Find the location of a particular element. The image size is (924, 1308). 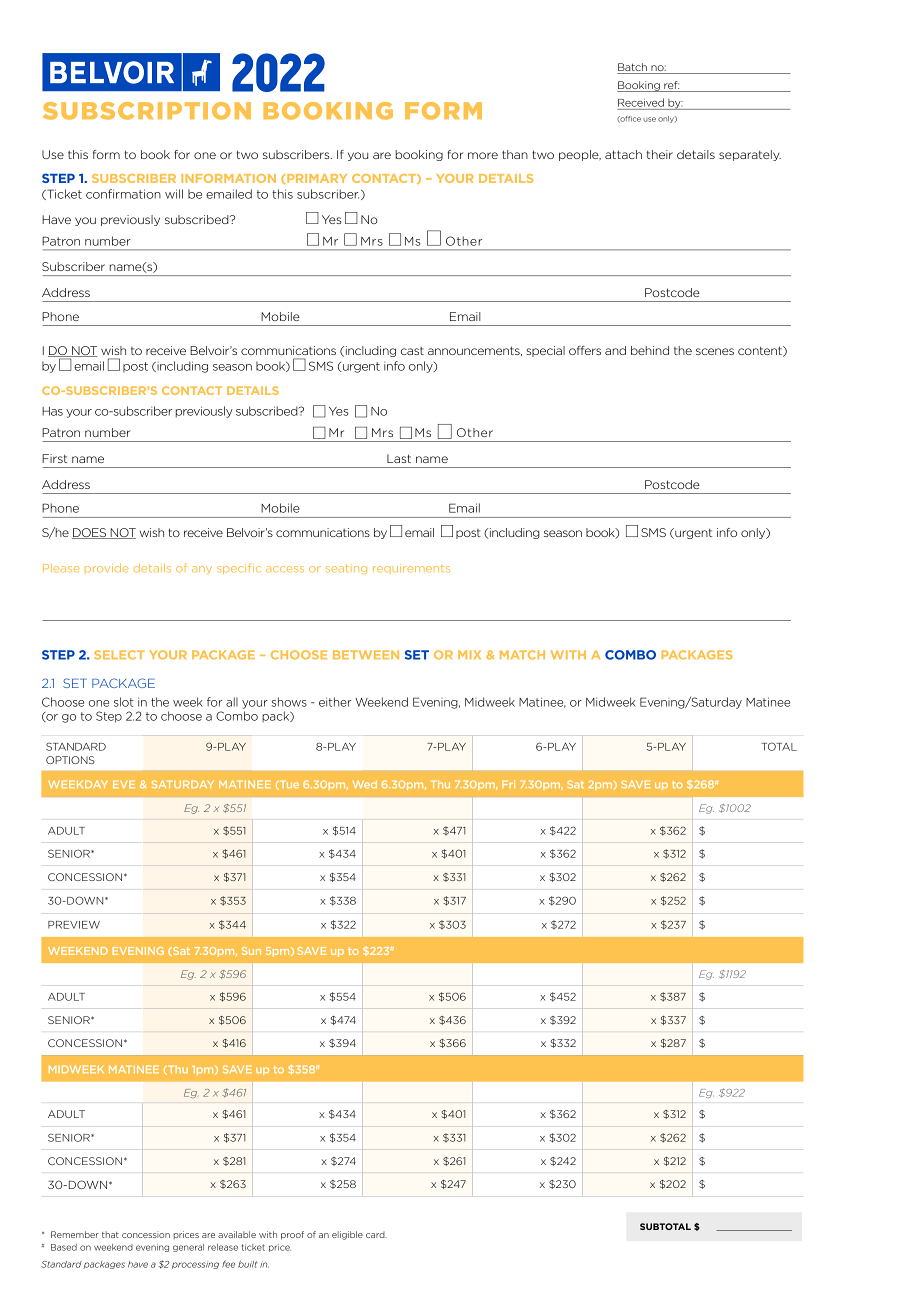

card is located at coordinates (376, 1234).
